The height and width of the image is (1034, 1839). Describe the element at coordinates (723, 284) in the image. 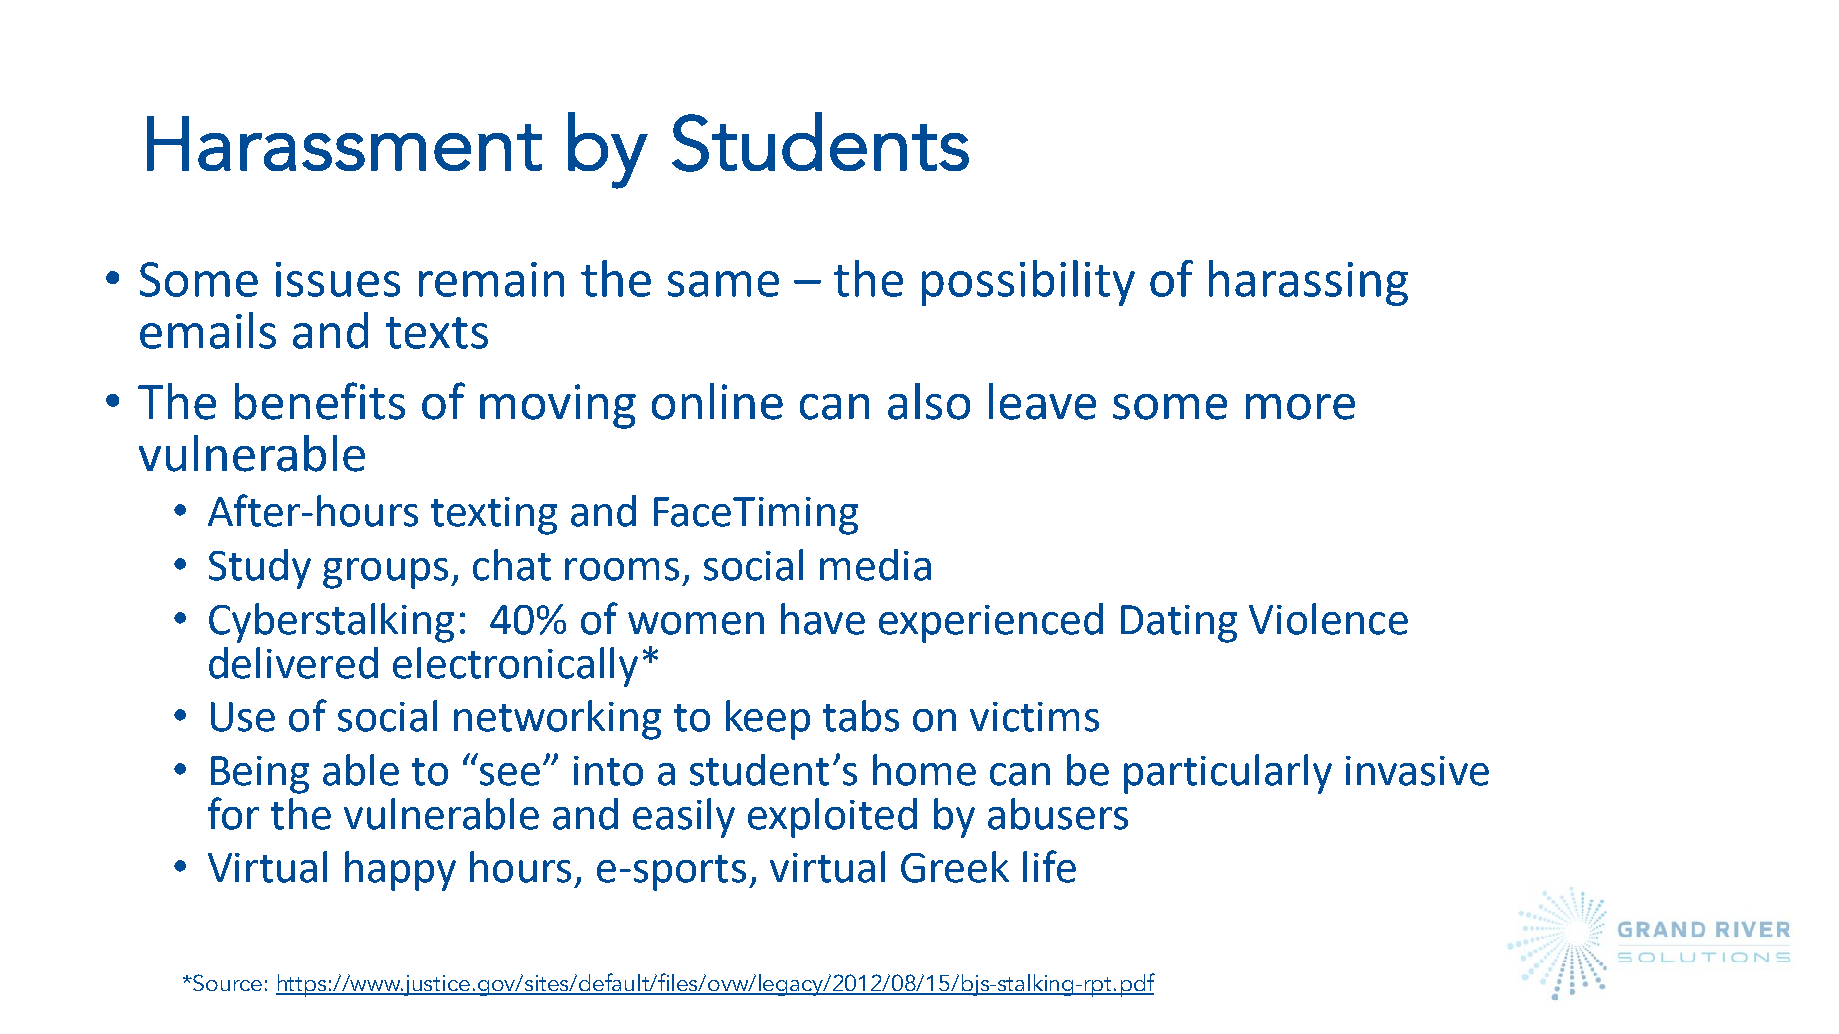

I see `same` at that location.
